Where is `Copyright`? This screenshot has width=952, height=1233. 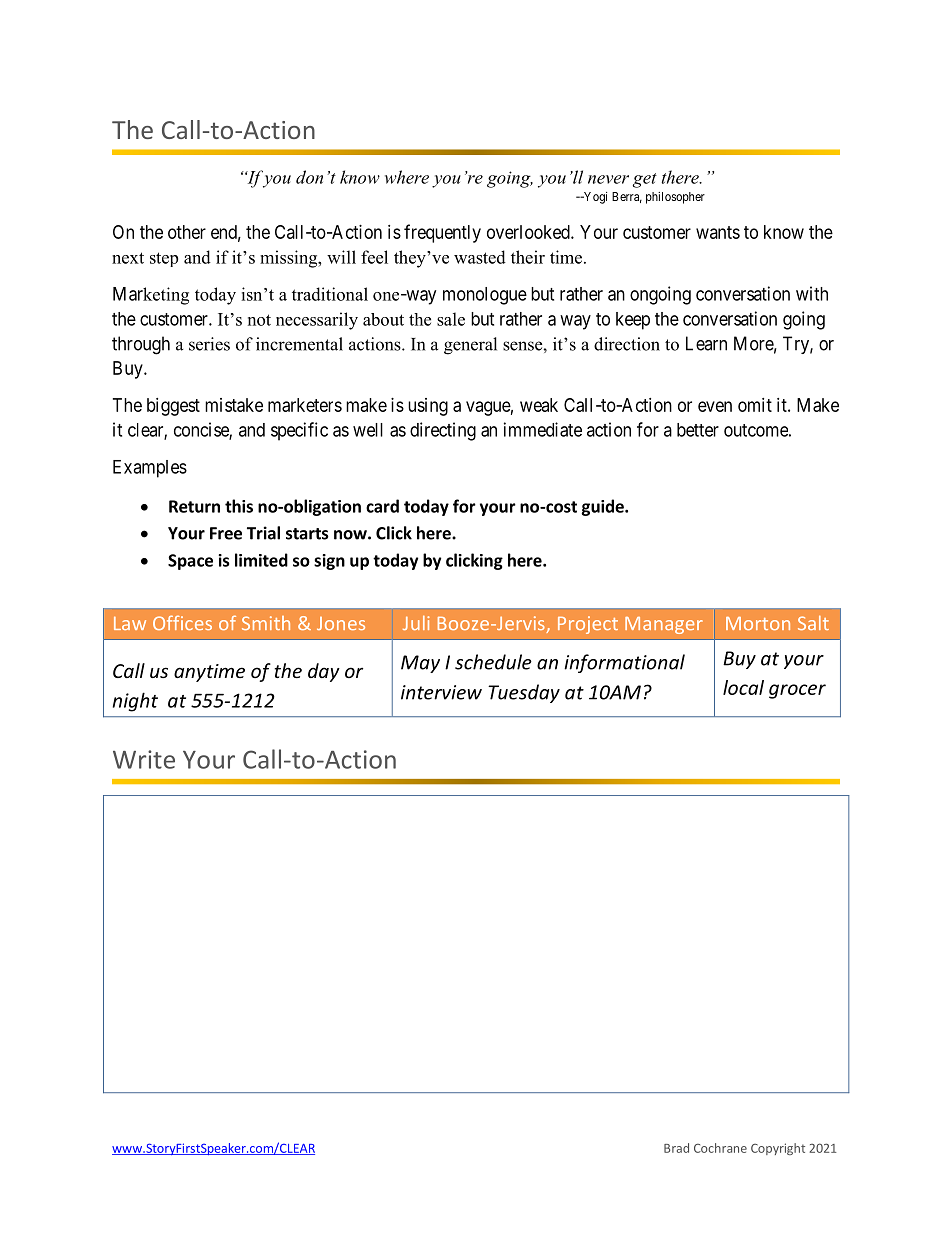
Copyright is located at coordinates (778, 1149).
